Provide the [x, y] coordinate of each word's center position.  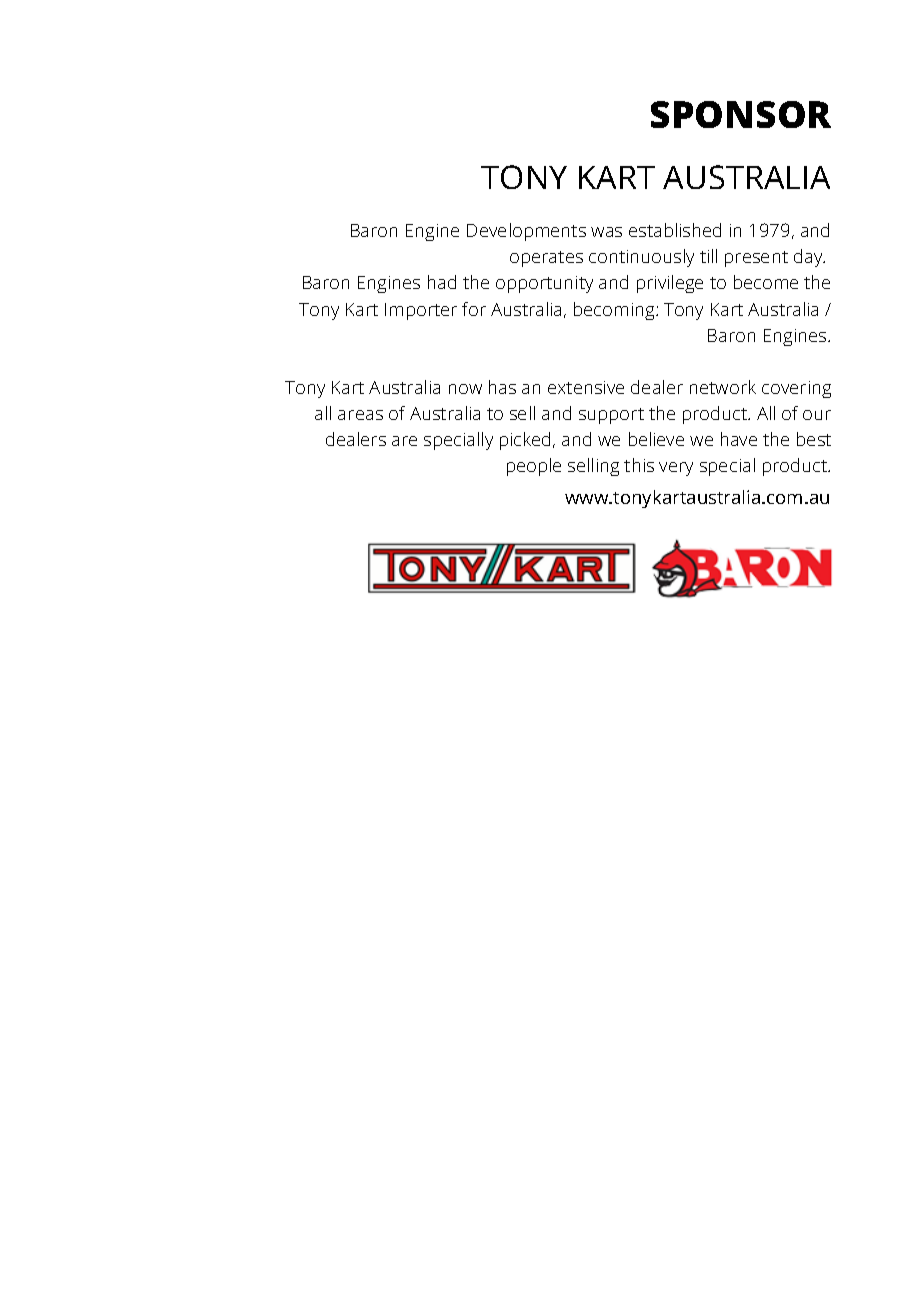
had [442, 282]
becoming [615, 311]
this [639, 465]
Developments [526, 232]
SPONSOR [741, 114]
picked [527, 441]
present [756, 259]
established [675, 230]
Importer [421, 311]
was [606, 232]
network [723, 387]
